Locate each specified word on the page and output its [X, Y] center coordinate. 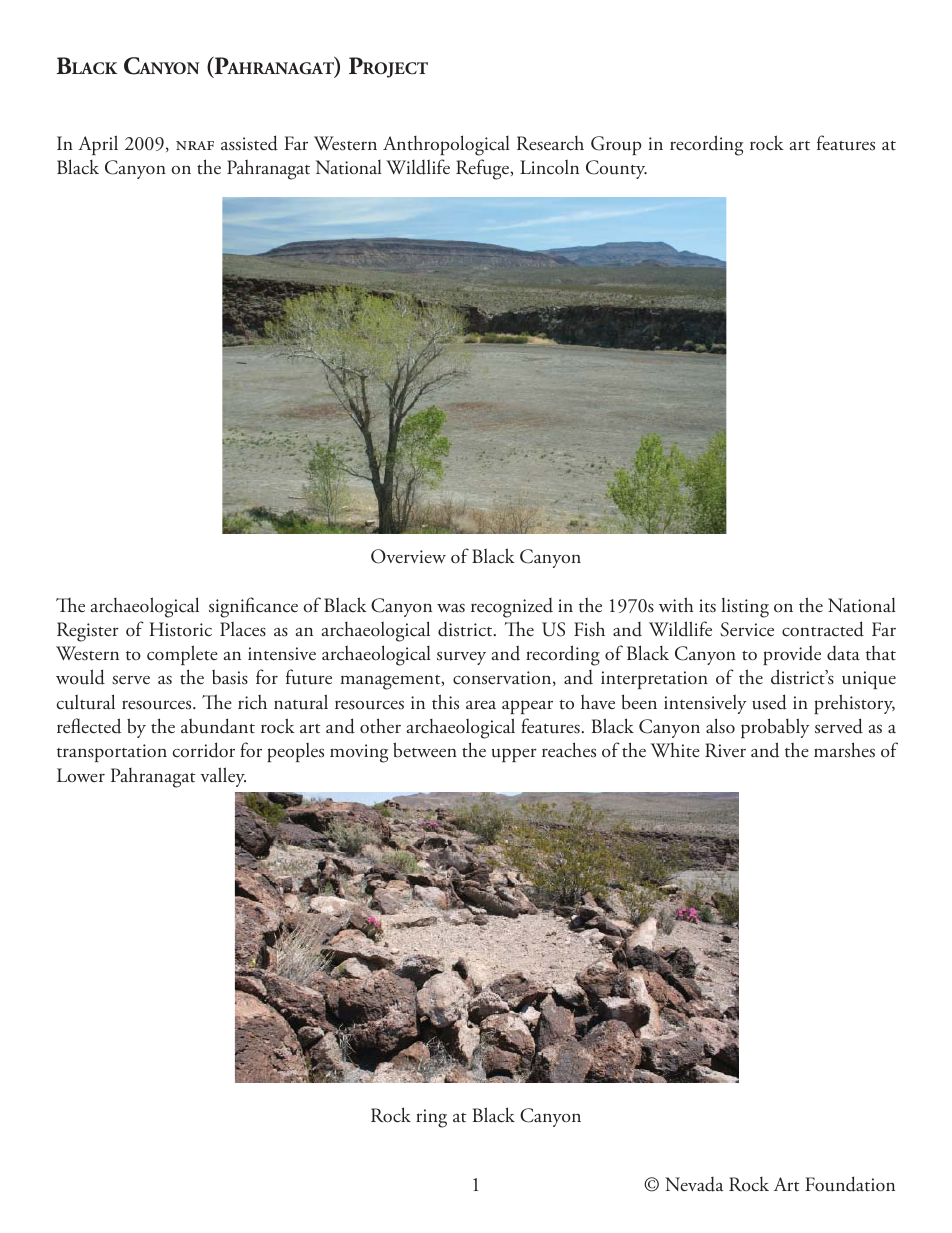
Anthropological [446, 145]
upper [514, 755]
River [725, 750]
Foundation [850, 1184]
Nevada [694, 1184]
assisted [249, 143]
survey [461, 658]
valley [223, 777]
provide [792, 655]
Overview [408, 556]
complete [182, 655]
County [616, 169]
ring [431, 1118]
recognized [512, 608]
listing [745, 608]
